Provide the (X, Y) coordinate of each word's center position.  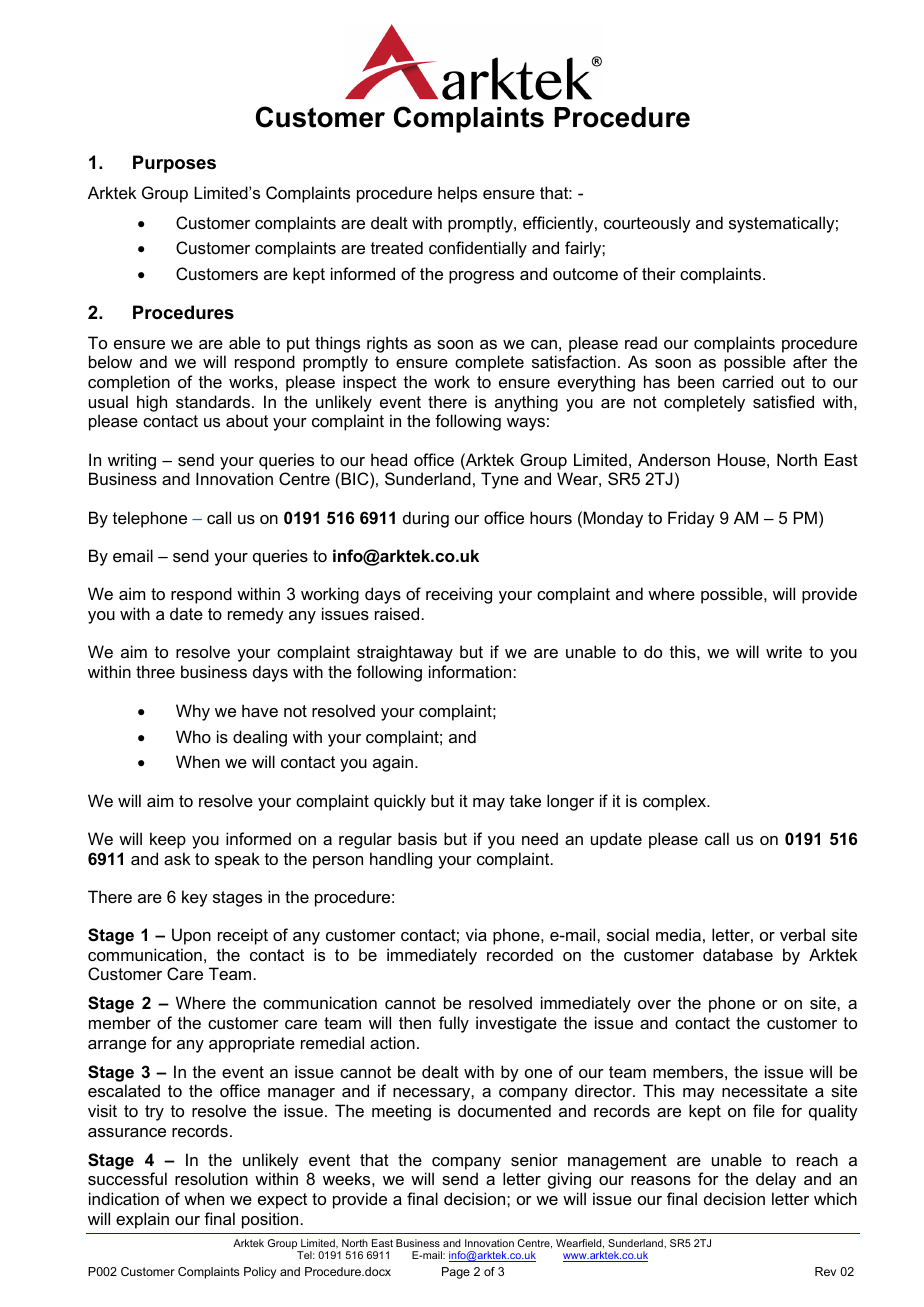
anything (526, 403)
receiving (459, 595)
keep (168, 840)
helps (457, 194)
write (784, 651)
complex (675, 802)
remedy (256, 615)
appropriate (252, 1044)
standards (214, 401)
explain (142, 1220)
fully (454, 1024)
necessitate (765, 1090)
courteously (647, 224)
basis (417, 838)
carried (747, 381)
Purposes (174, 164)
